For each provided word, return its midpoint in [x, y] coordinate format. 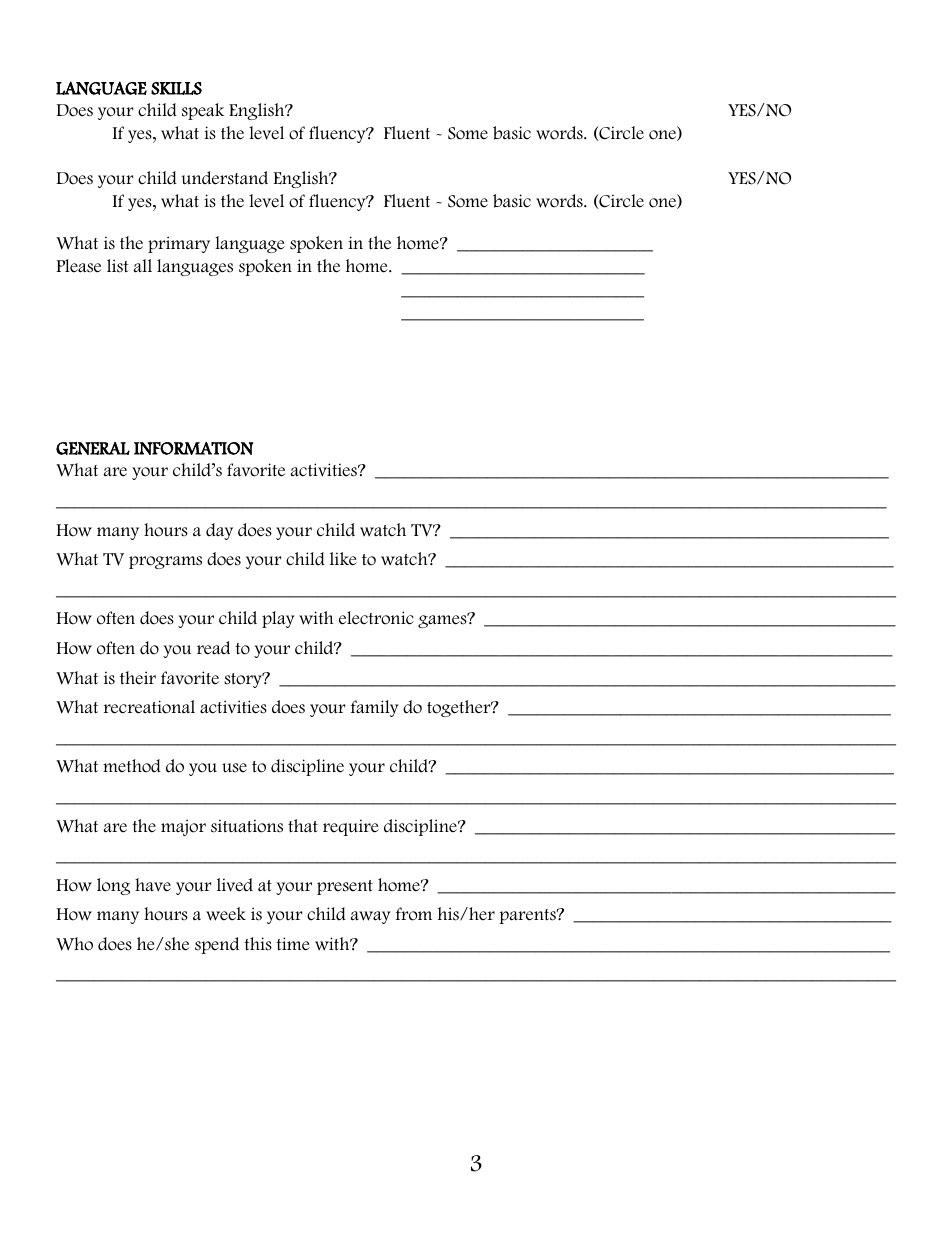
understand [225, 178]
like [343, 559]
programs [165, 562]
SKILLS [176, 88]
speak [203, 111]
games [443, 621]
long [113, 886]
